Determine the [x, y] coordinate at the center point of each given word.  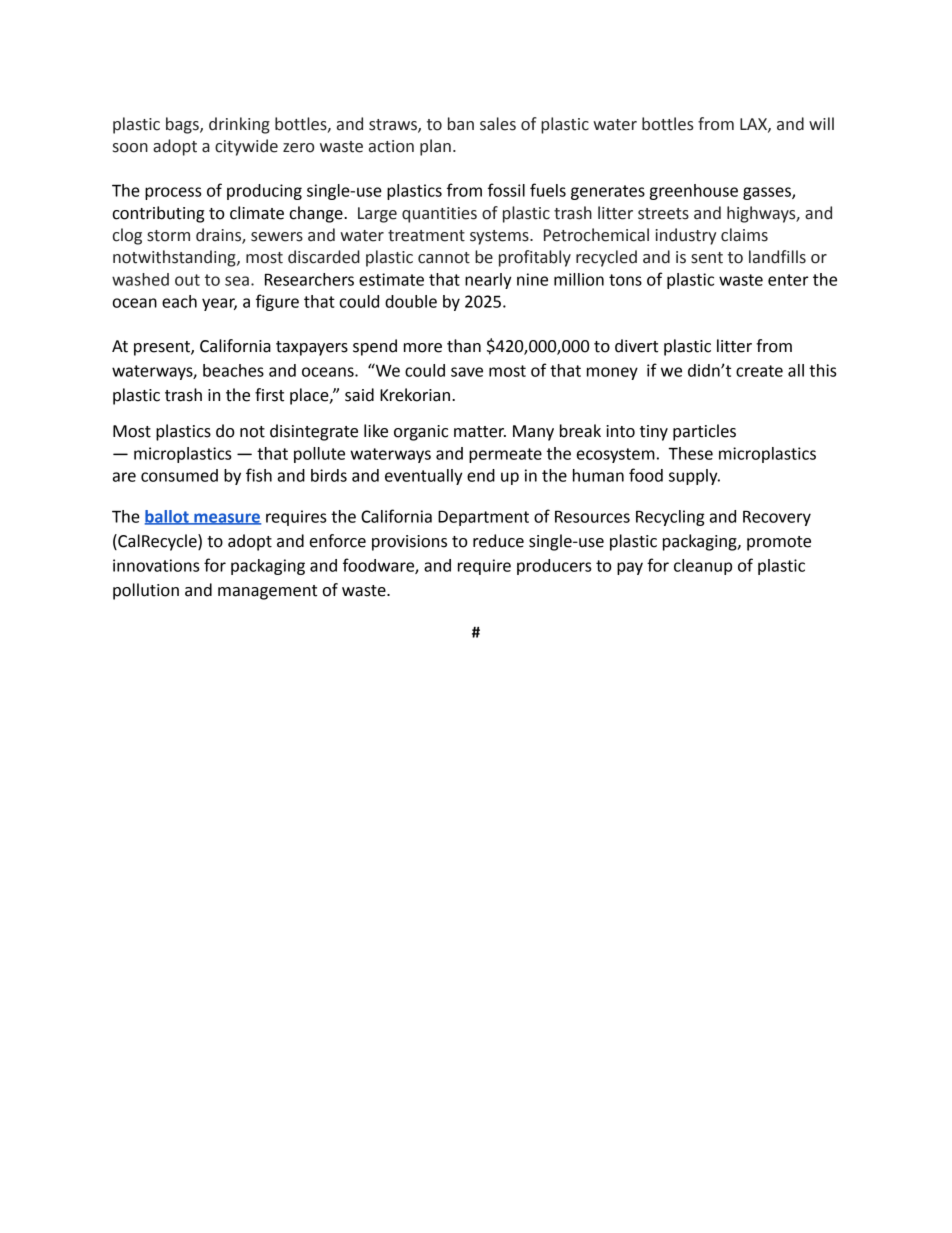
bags [183, 125]
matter [480, 432]
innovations [156, 565]
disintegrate [314, 432]
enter [788, 280]
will [821, 123]
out [187, 280]
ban [461, 124]
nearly [488, 281]
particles [704, 432]
